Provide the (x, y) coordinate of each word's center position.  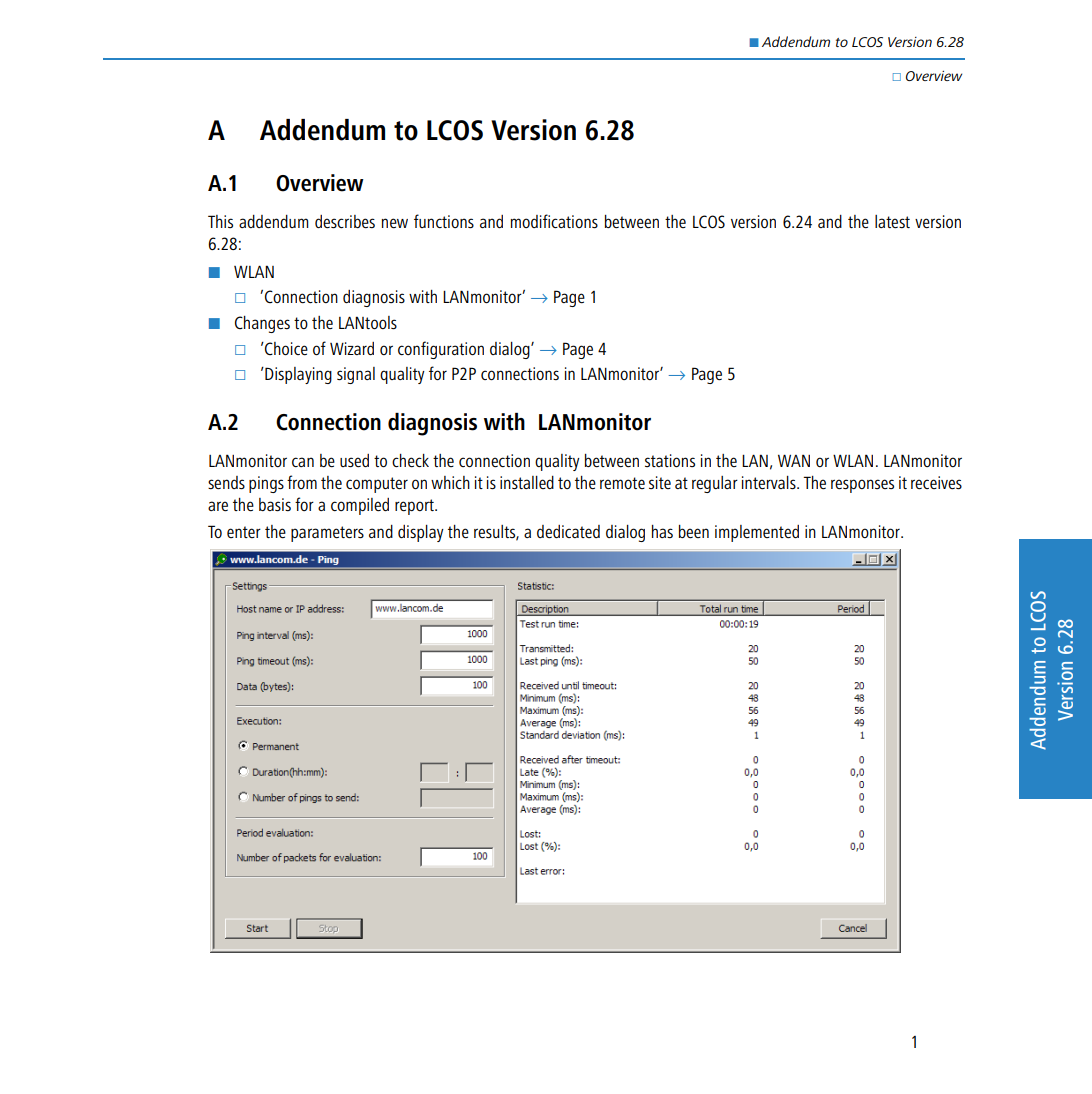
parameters (327, 534)
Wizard (352, 348)
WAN (794, 460)
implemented (757, 533)
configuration (441, 350)
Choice (285, 349)
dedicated (568, 532)
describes (345, 222)
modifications (554, 221)
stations (670, 460)
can (303, 462)
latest (892, 222)
